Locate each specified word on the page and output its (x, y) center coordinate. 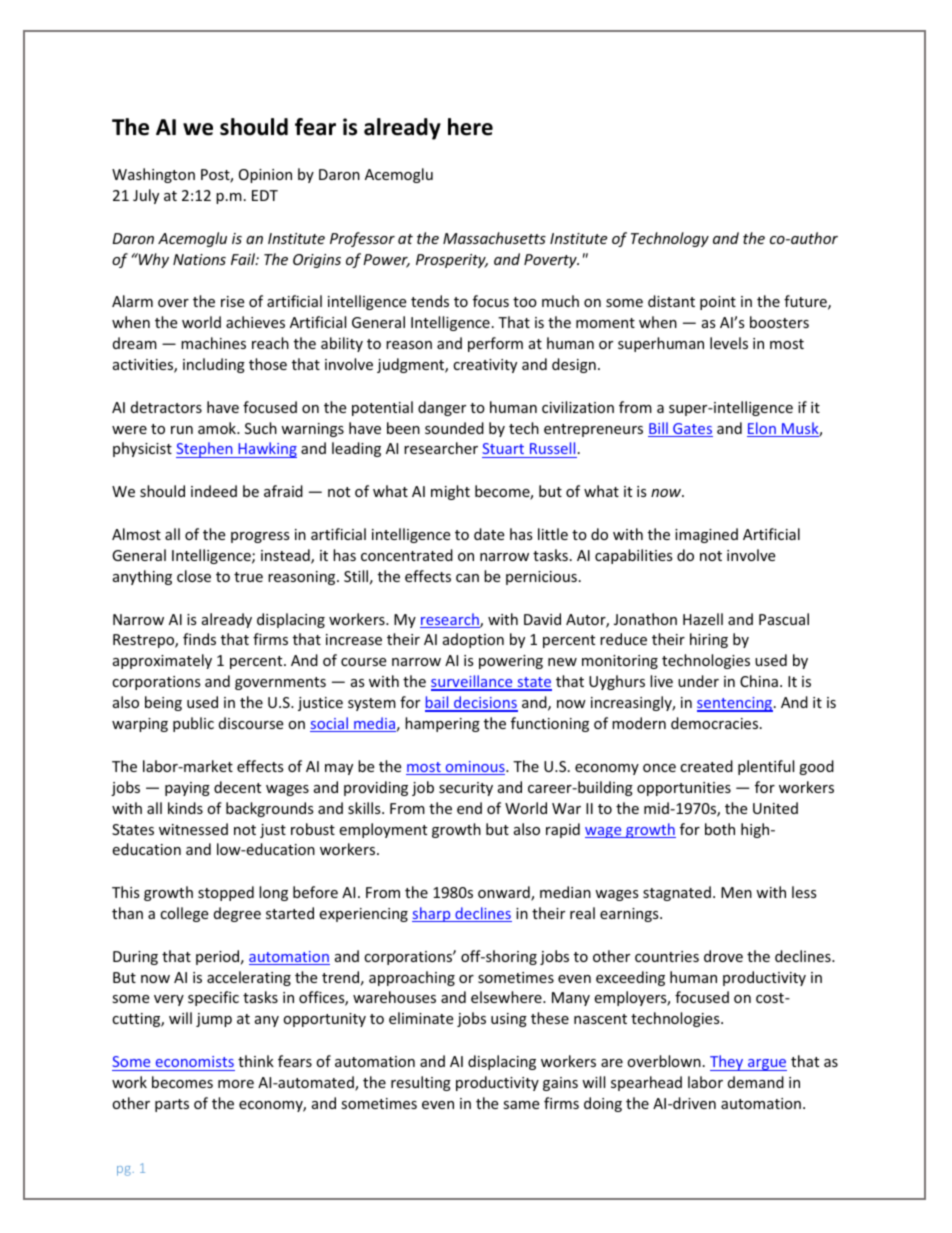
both (720, 829)
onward (505, 893)
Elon (762, 429)
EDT (265, 195)
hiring (709, 640)
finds (199, 639)
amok (218, 428)
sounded (454, 428)
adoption (473, 640)
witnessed (193, 829)
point (718, 303)
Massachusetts (494, 238)
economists (195, 1061)
